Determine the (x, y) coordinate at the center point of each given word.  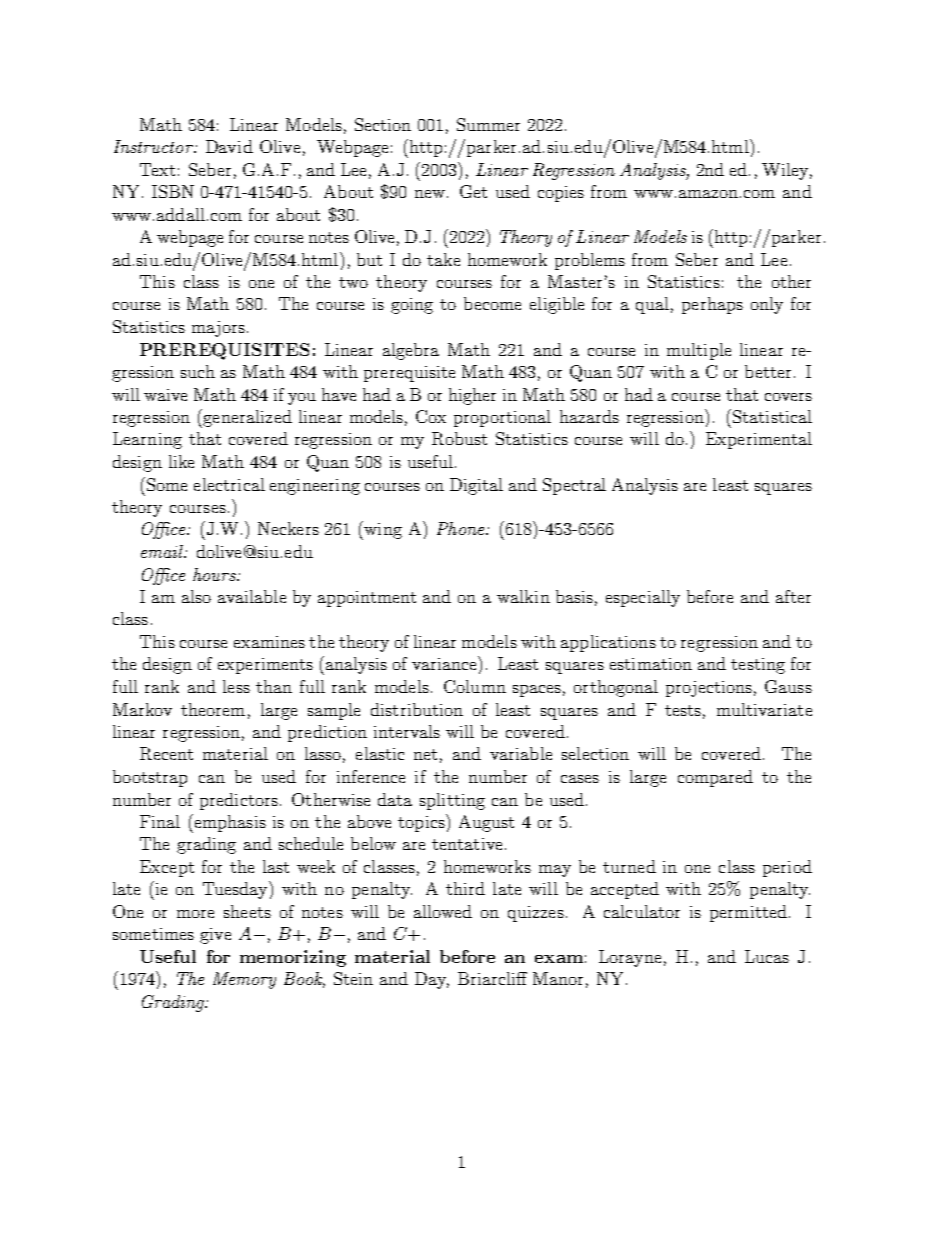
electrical (229, 484)
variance (445, 663)
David (229, 146)
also (196, 596)
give (215, 936)
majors (218, 329)
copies (561, 194)
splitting (452, 801)
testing (758, 666)
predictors (239, 801)
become (492, 303)
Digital (476, 486)
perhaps (712, 305)
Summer (488, 124)
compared (715, 778)
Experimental (759, 440)
